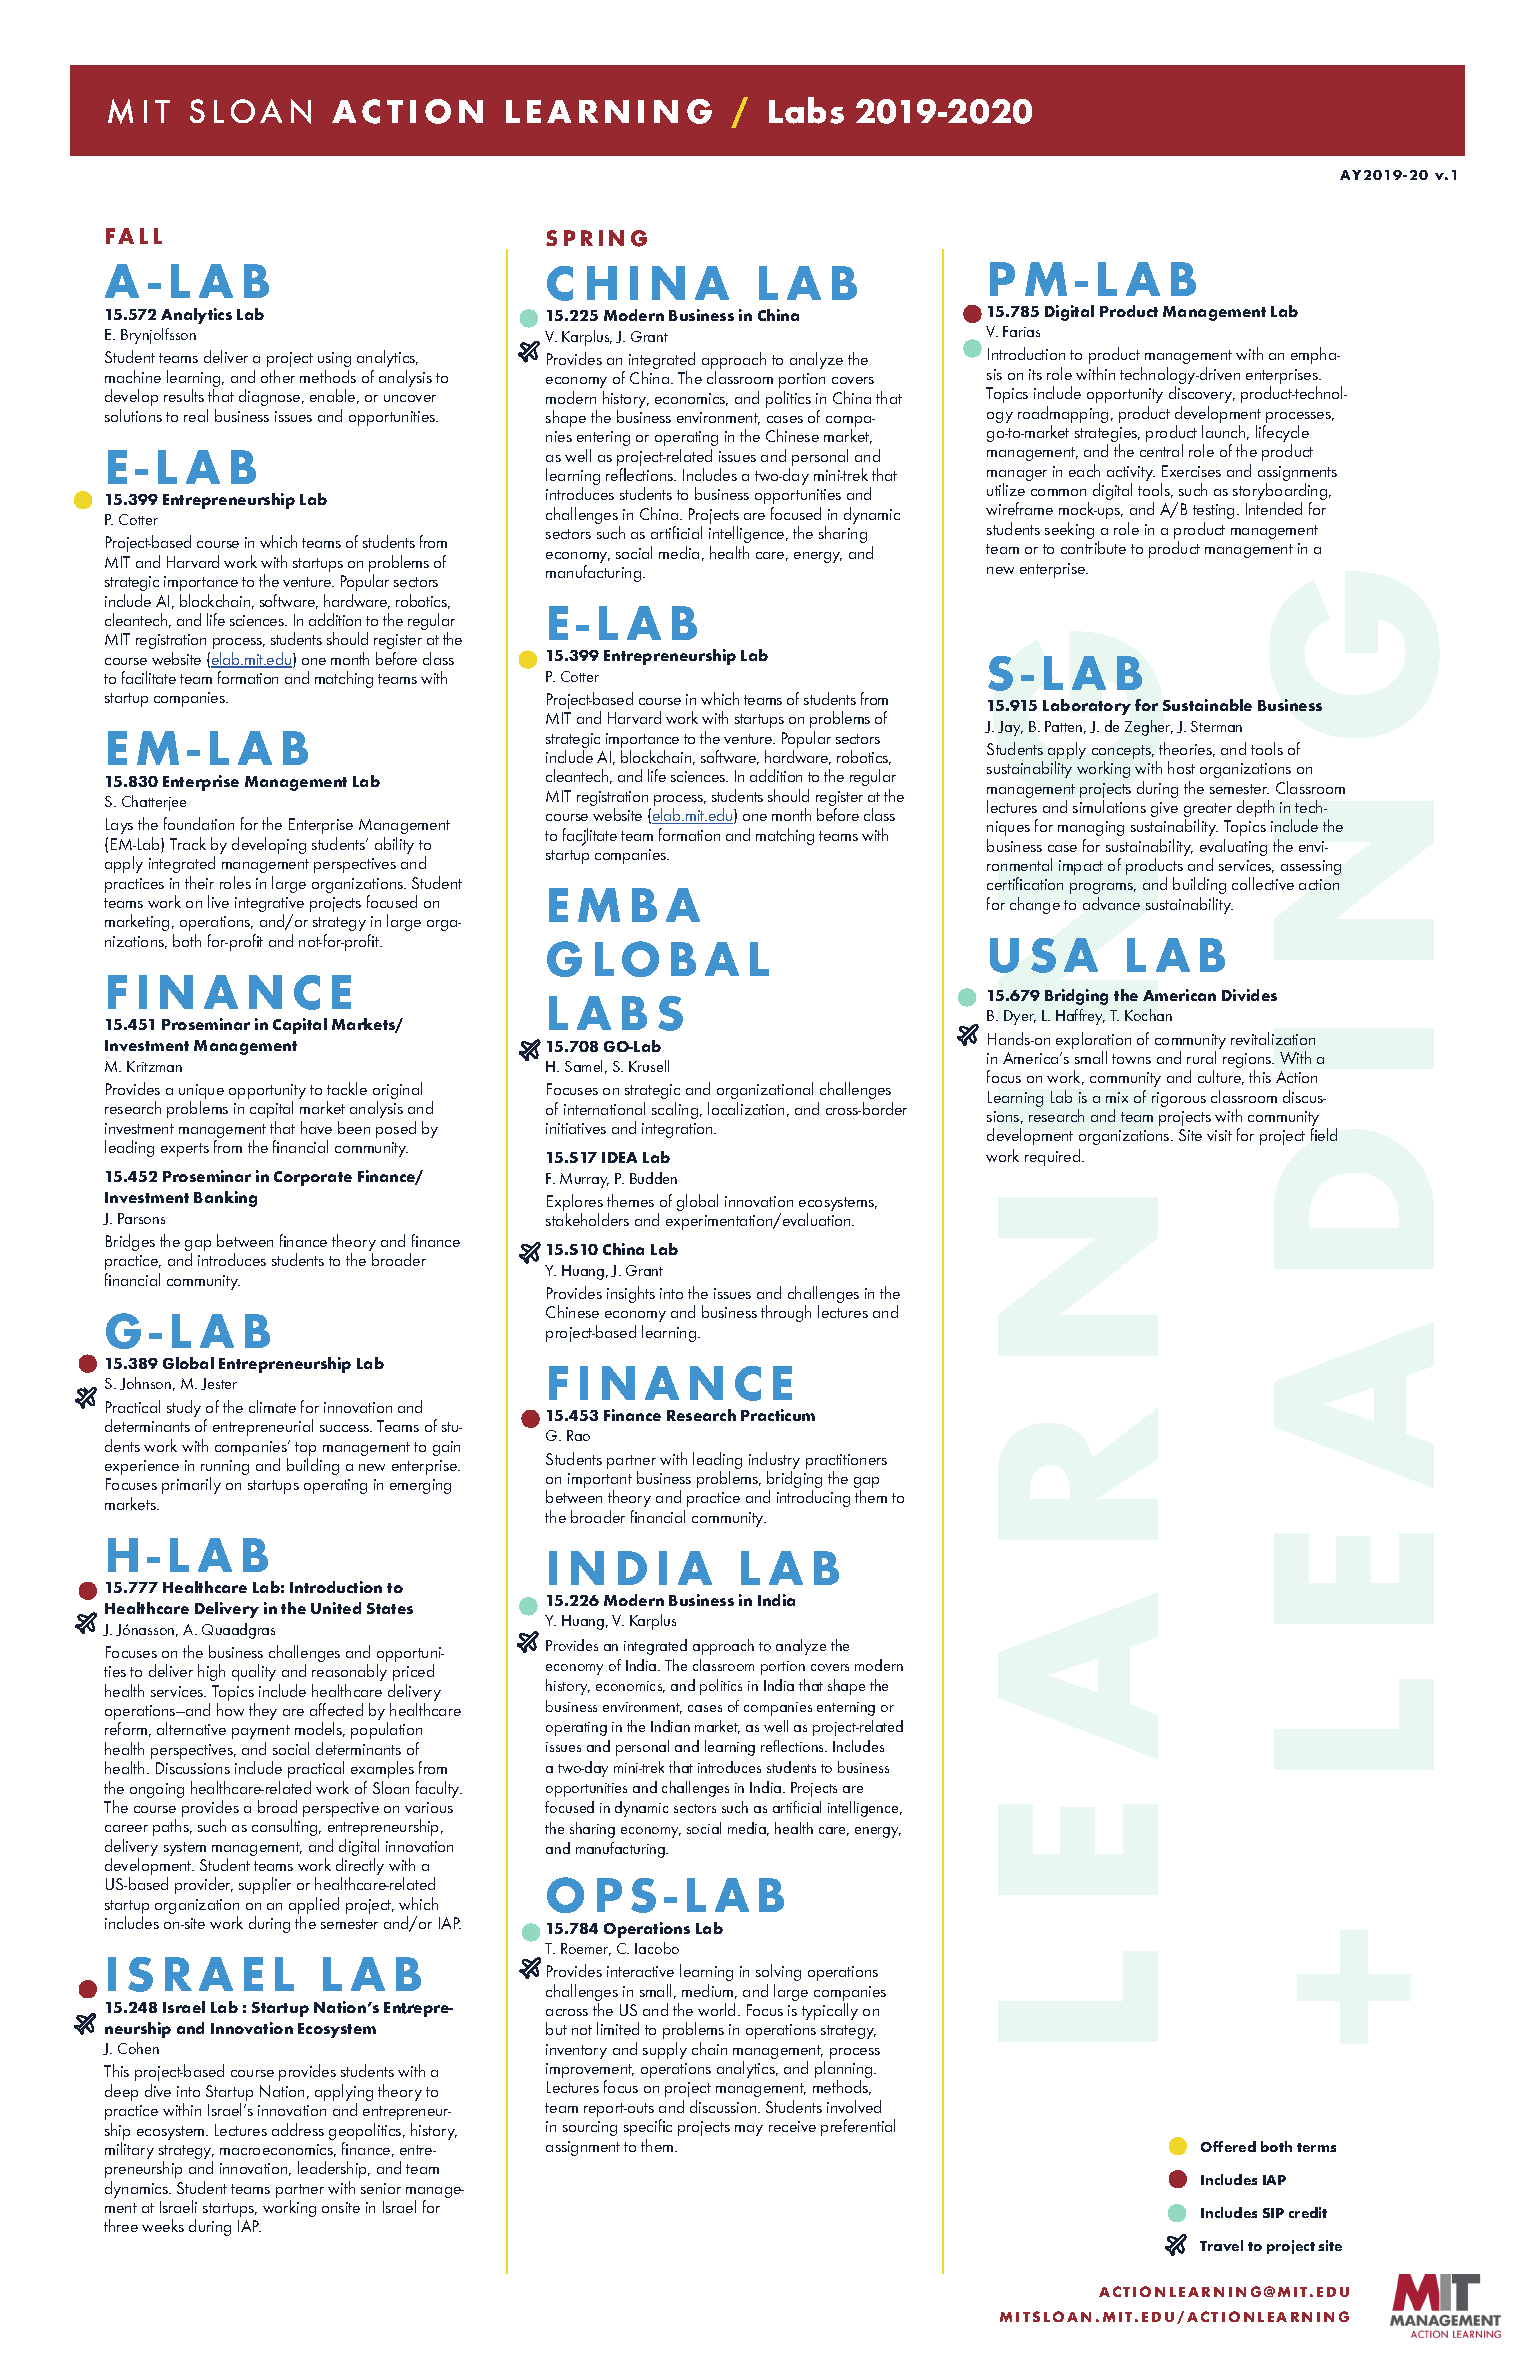 This screenshot has height=2372, width=1535. What do you see at coordinates (278, 376) in the screenshot?
I see `other` at bounding box center [278, 376].
